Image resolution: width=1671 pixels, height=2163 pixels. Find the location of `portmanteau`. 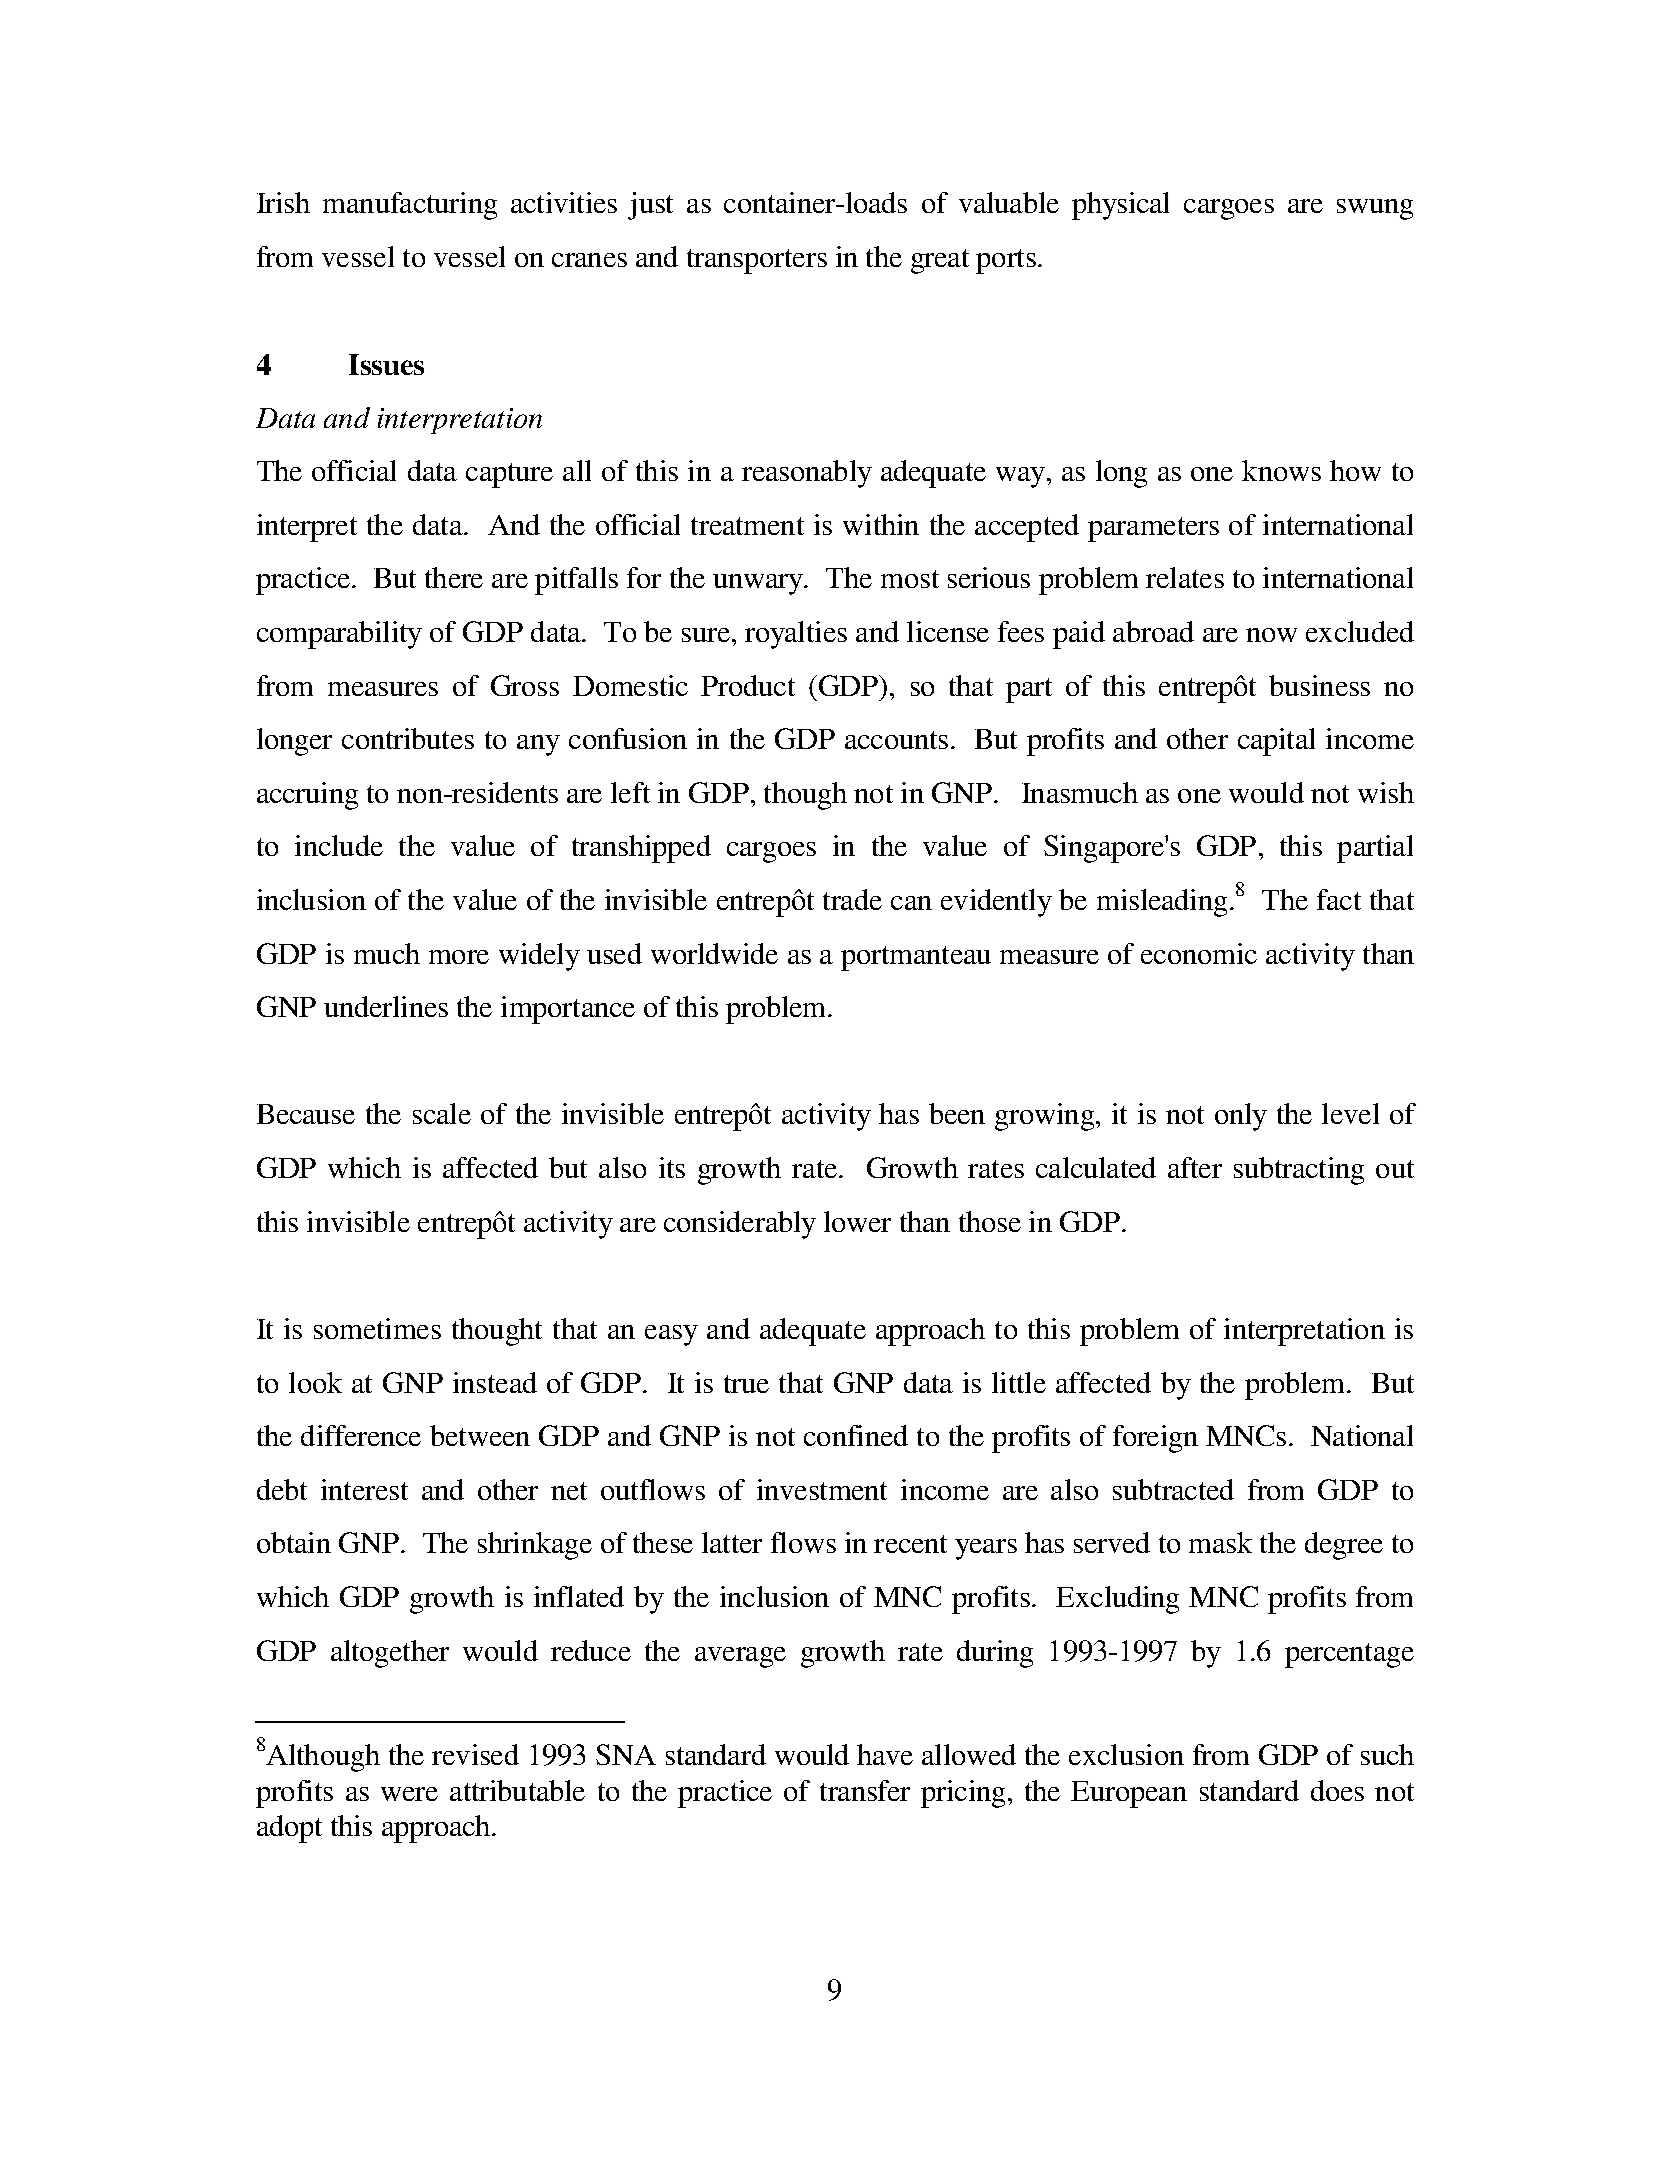

portmanteau is located at coordinates (916, 958).
